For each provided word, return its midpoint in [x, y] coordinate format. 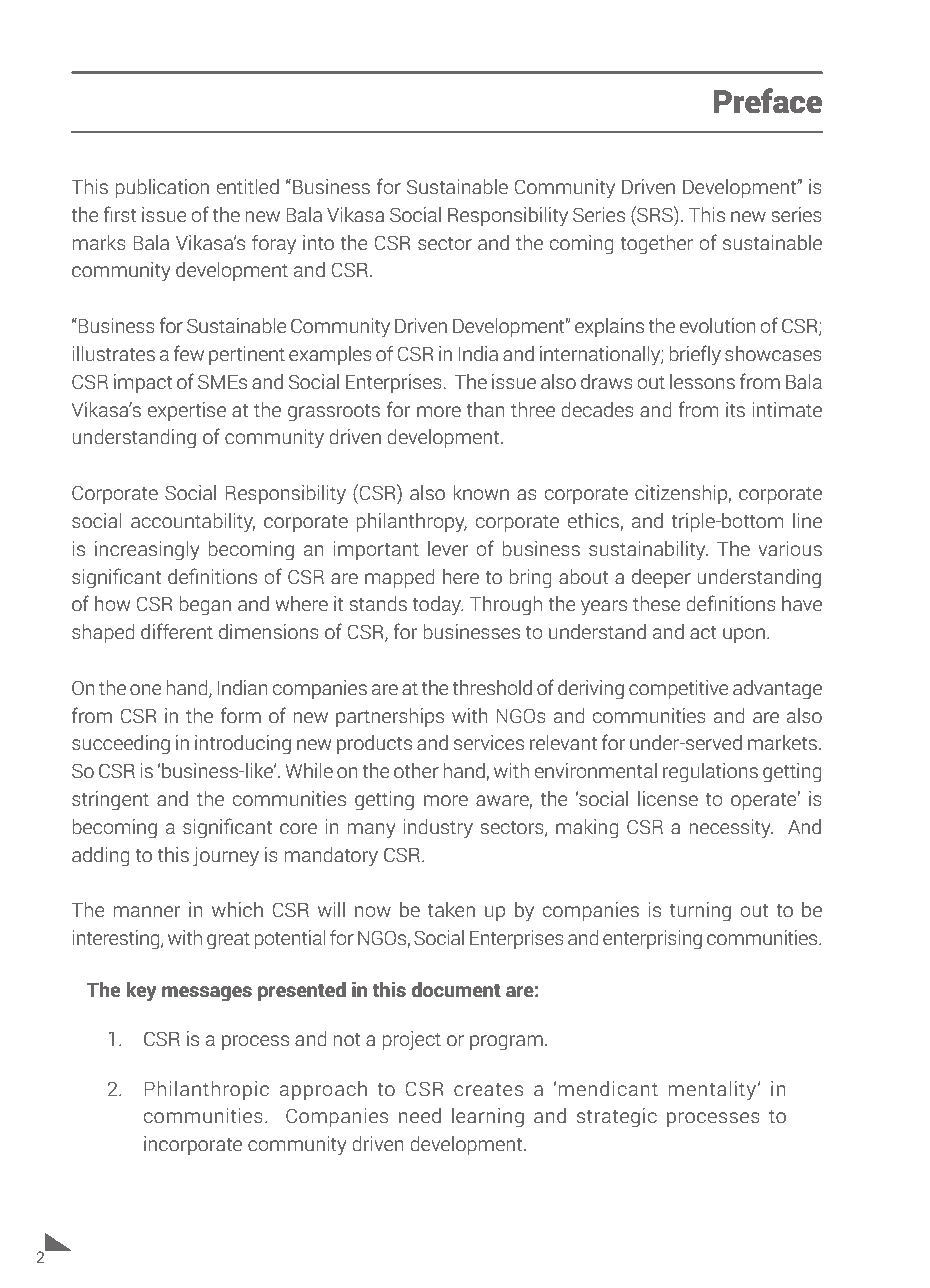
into [318, 242]
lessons [702, 381]
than [486, 409]
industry [438, 829]
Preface [767, 101]
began [205, 605]
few [189, 353]
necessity [731, 828]
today [438, 606]
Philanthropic [206, 1090]
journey [226, 857]
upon [744, 635]
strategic [617, 1118]
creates [488, 1089]
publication [162, 188]
